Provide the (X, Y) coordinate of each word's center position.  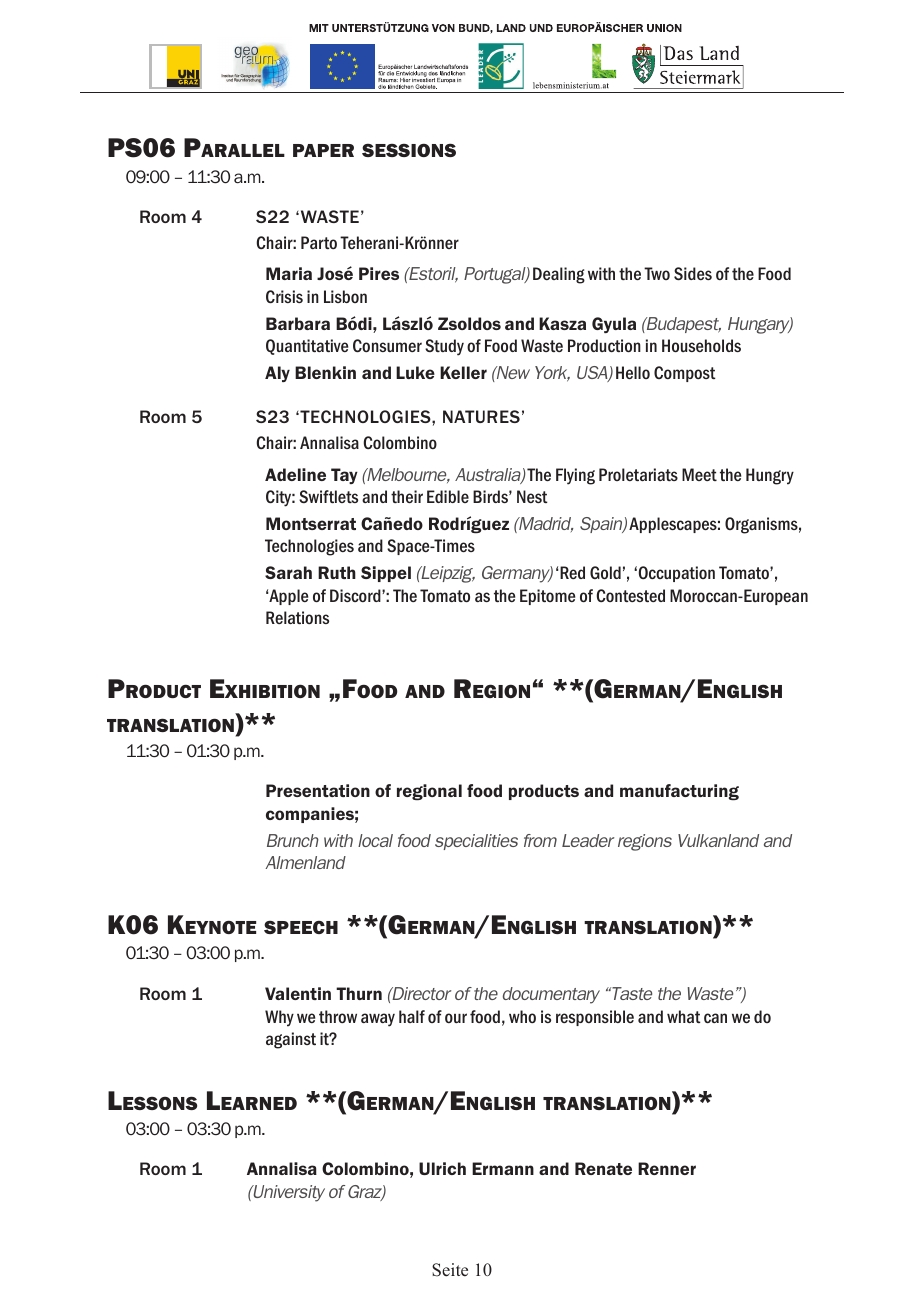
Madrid (545, 524)
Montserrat (311, 523)
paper (323, 150)
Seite (450, 1270)
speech (301, 927)
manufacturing (679, 792)
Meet (699, 474)
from (540, 840)
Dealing (559, 275)
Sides (693, 273)
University (288, 1193)
